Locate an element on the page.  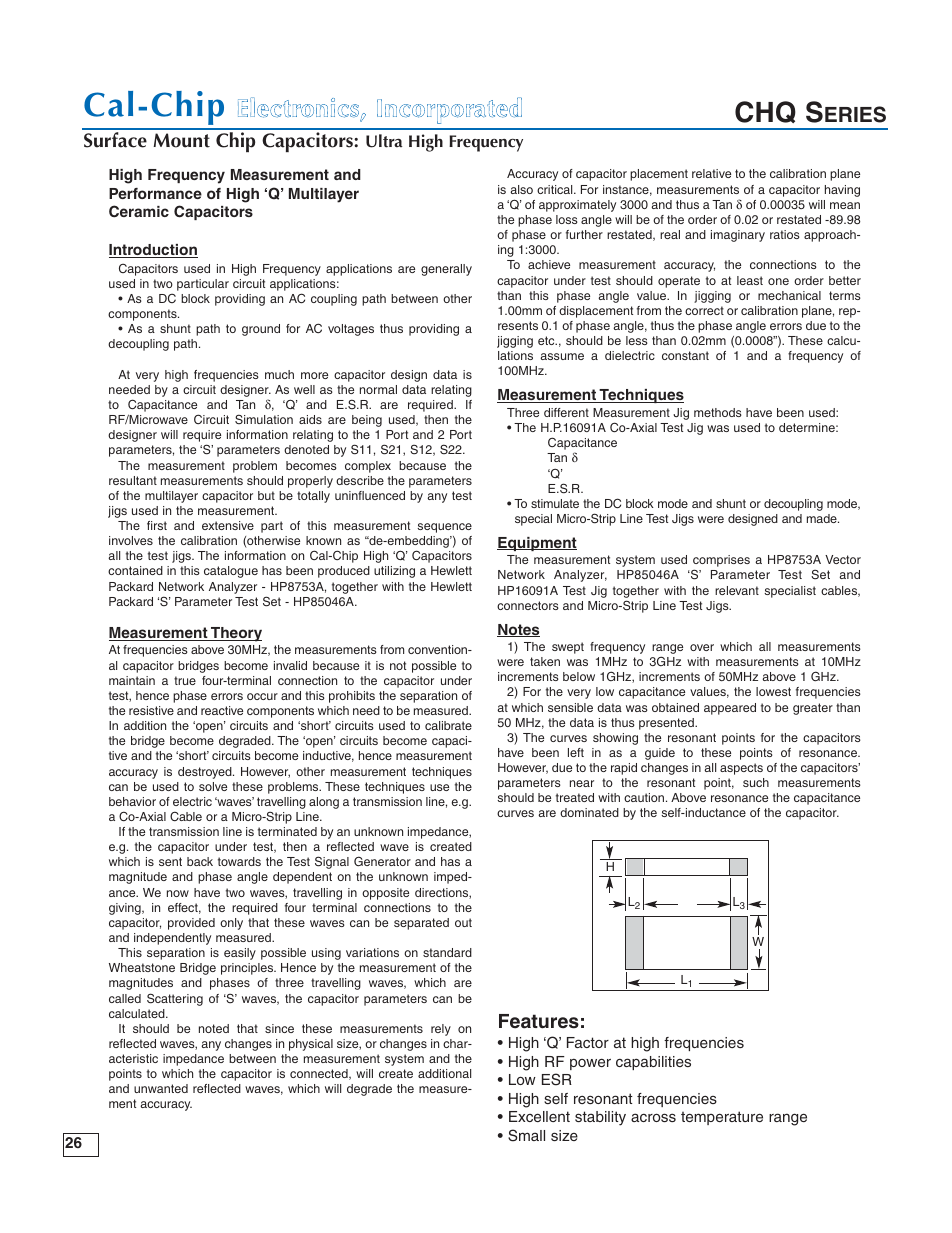
much is located at coordinates (279, 374).
